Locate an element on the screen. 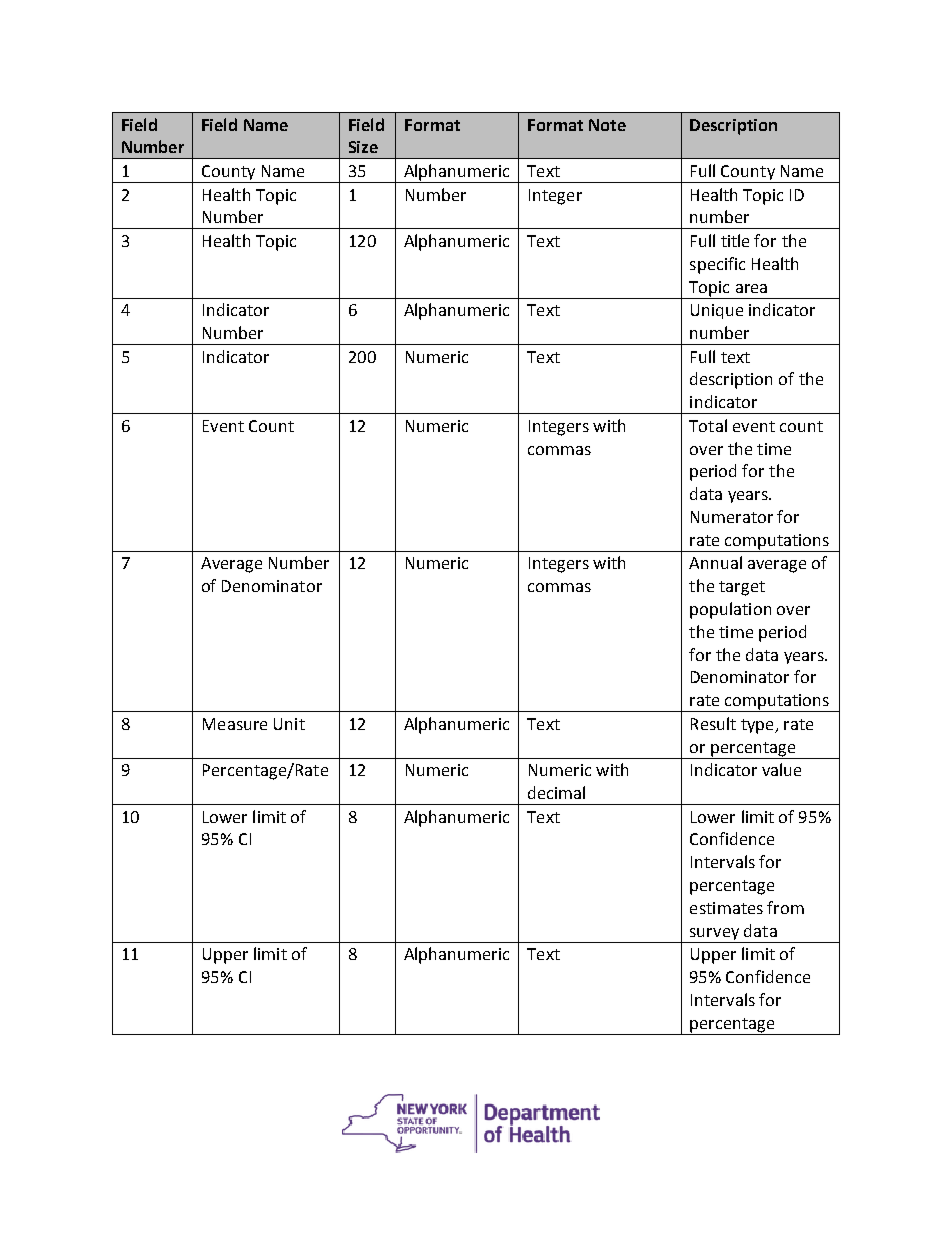 The image size is (952, 1233). decimal is located at coordinates (556, 792).
